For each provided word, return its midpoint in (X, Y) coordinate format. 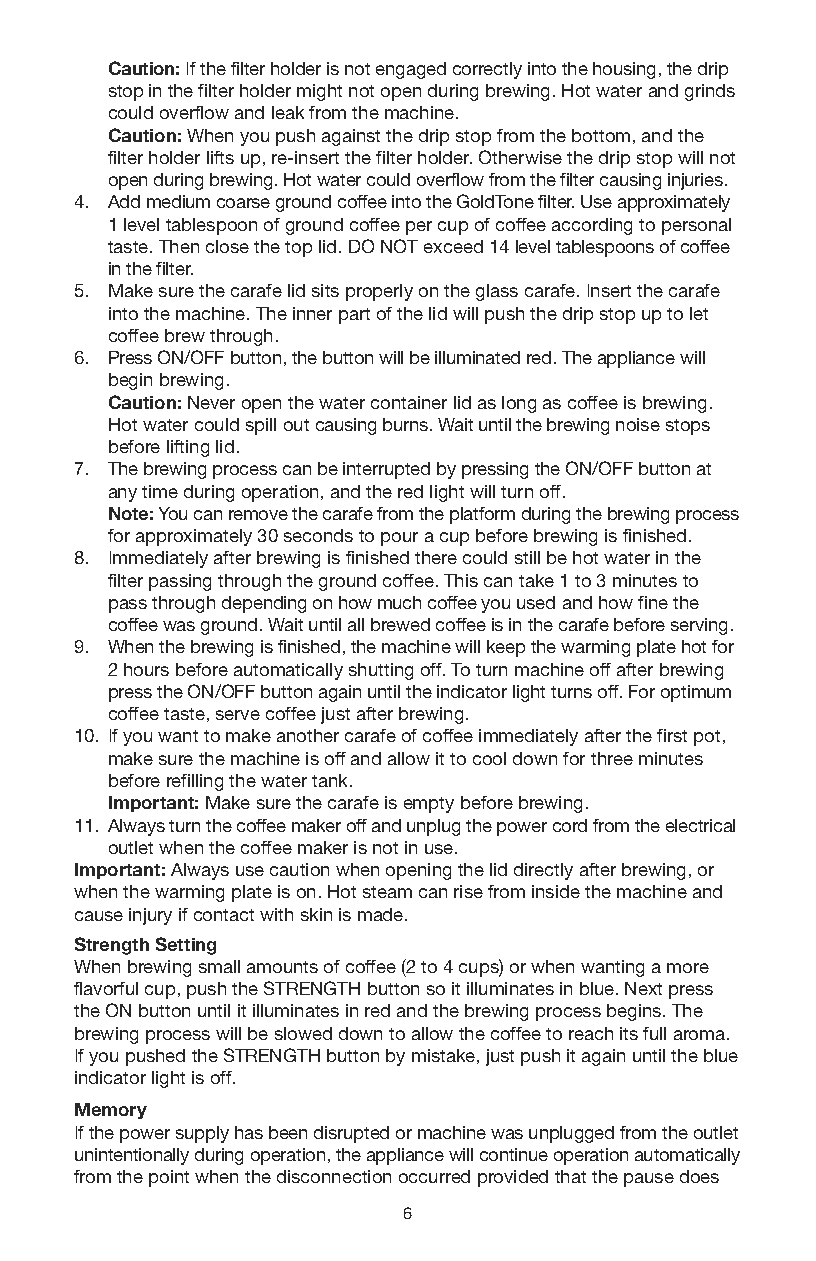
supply (202, 1134)
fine (653, 602)
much (399, 602)
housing (624, 70)
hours (146, 669)
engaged (411, 70)
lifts (220, 157)
